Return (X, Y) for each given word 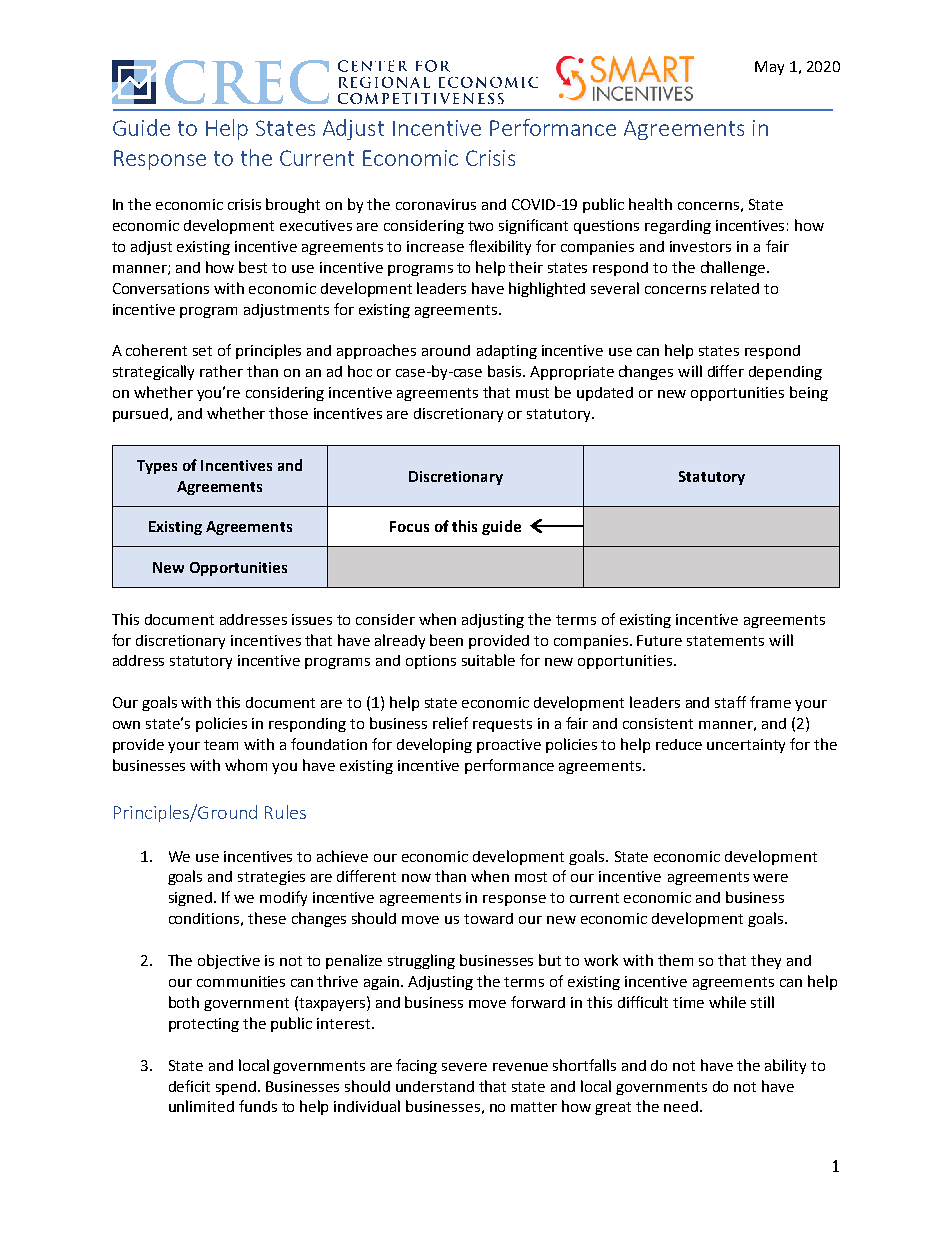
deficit (189, 1086)
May (769, 68)
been (446, 640)
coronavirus (436, 204)
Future (659, 640)
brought (293, 205)
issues (312, 619)
